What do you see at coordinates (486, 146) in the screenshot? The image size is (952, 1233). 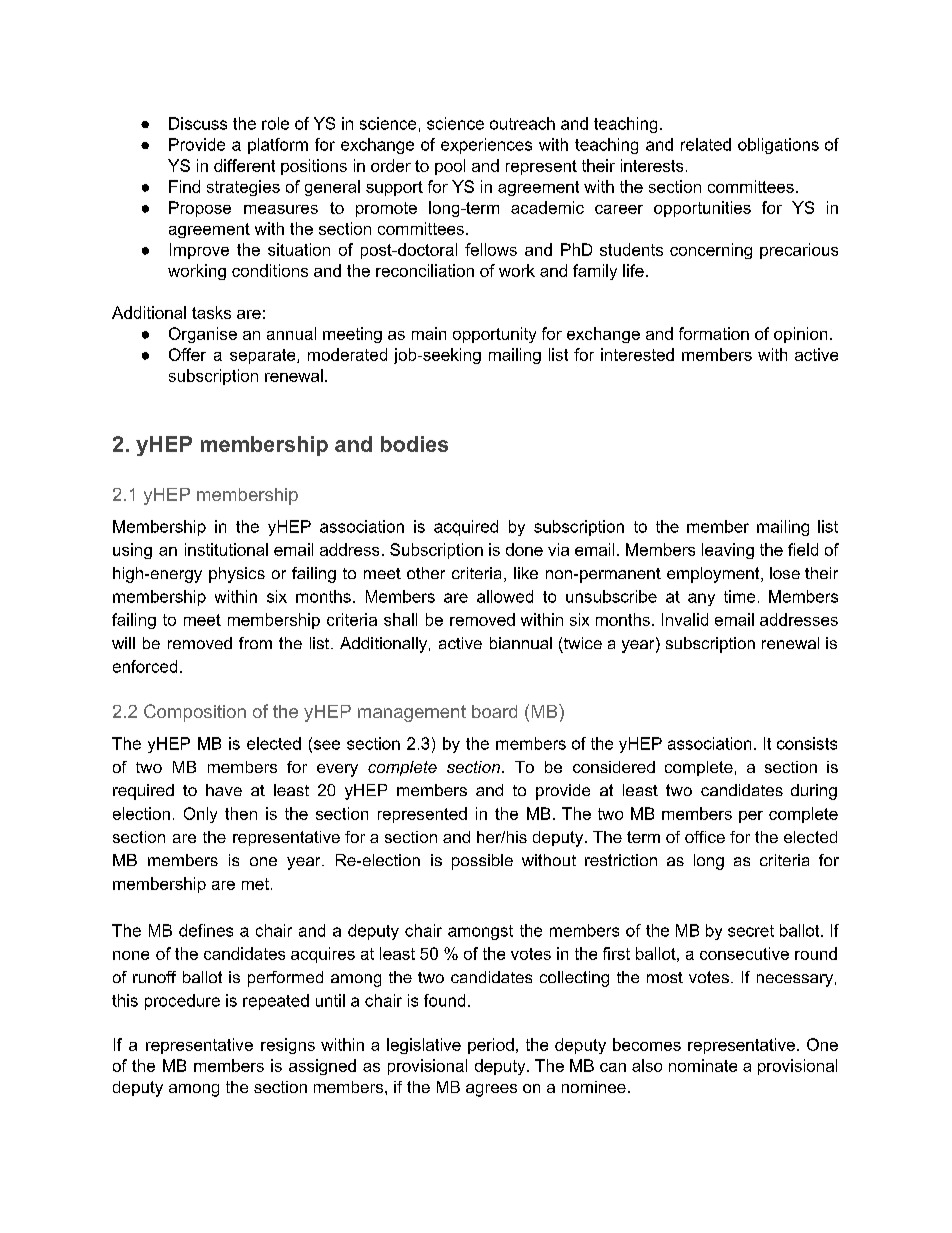 I see `experiences` at bounding box center [486, 146].
